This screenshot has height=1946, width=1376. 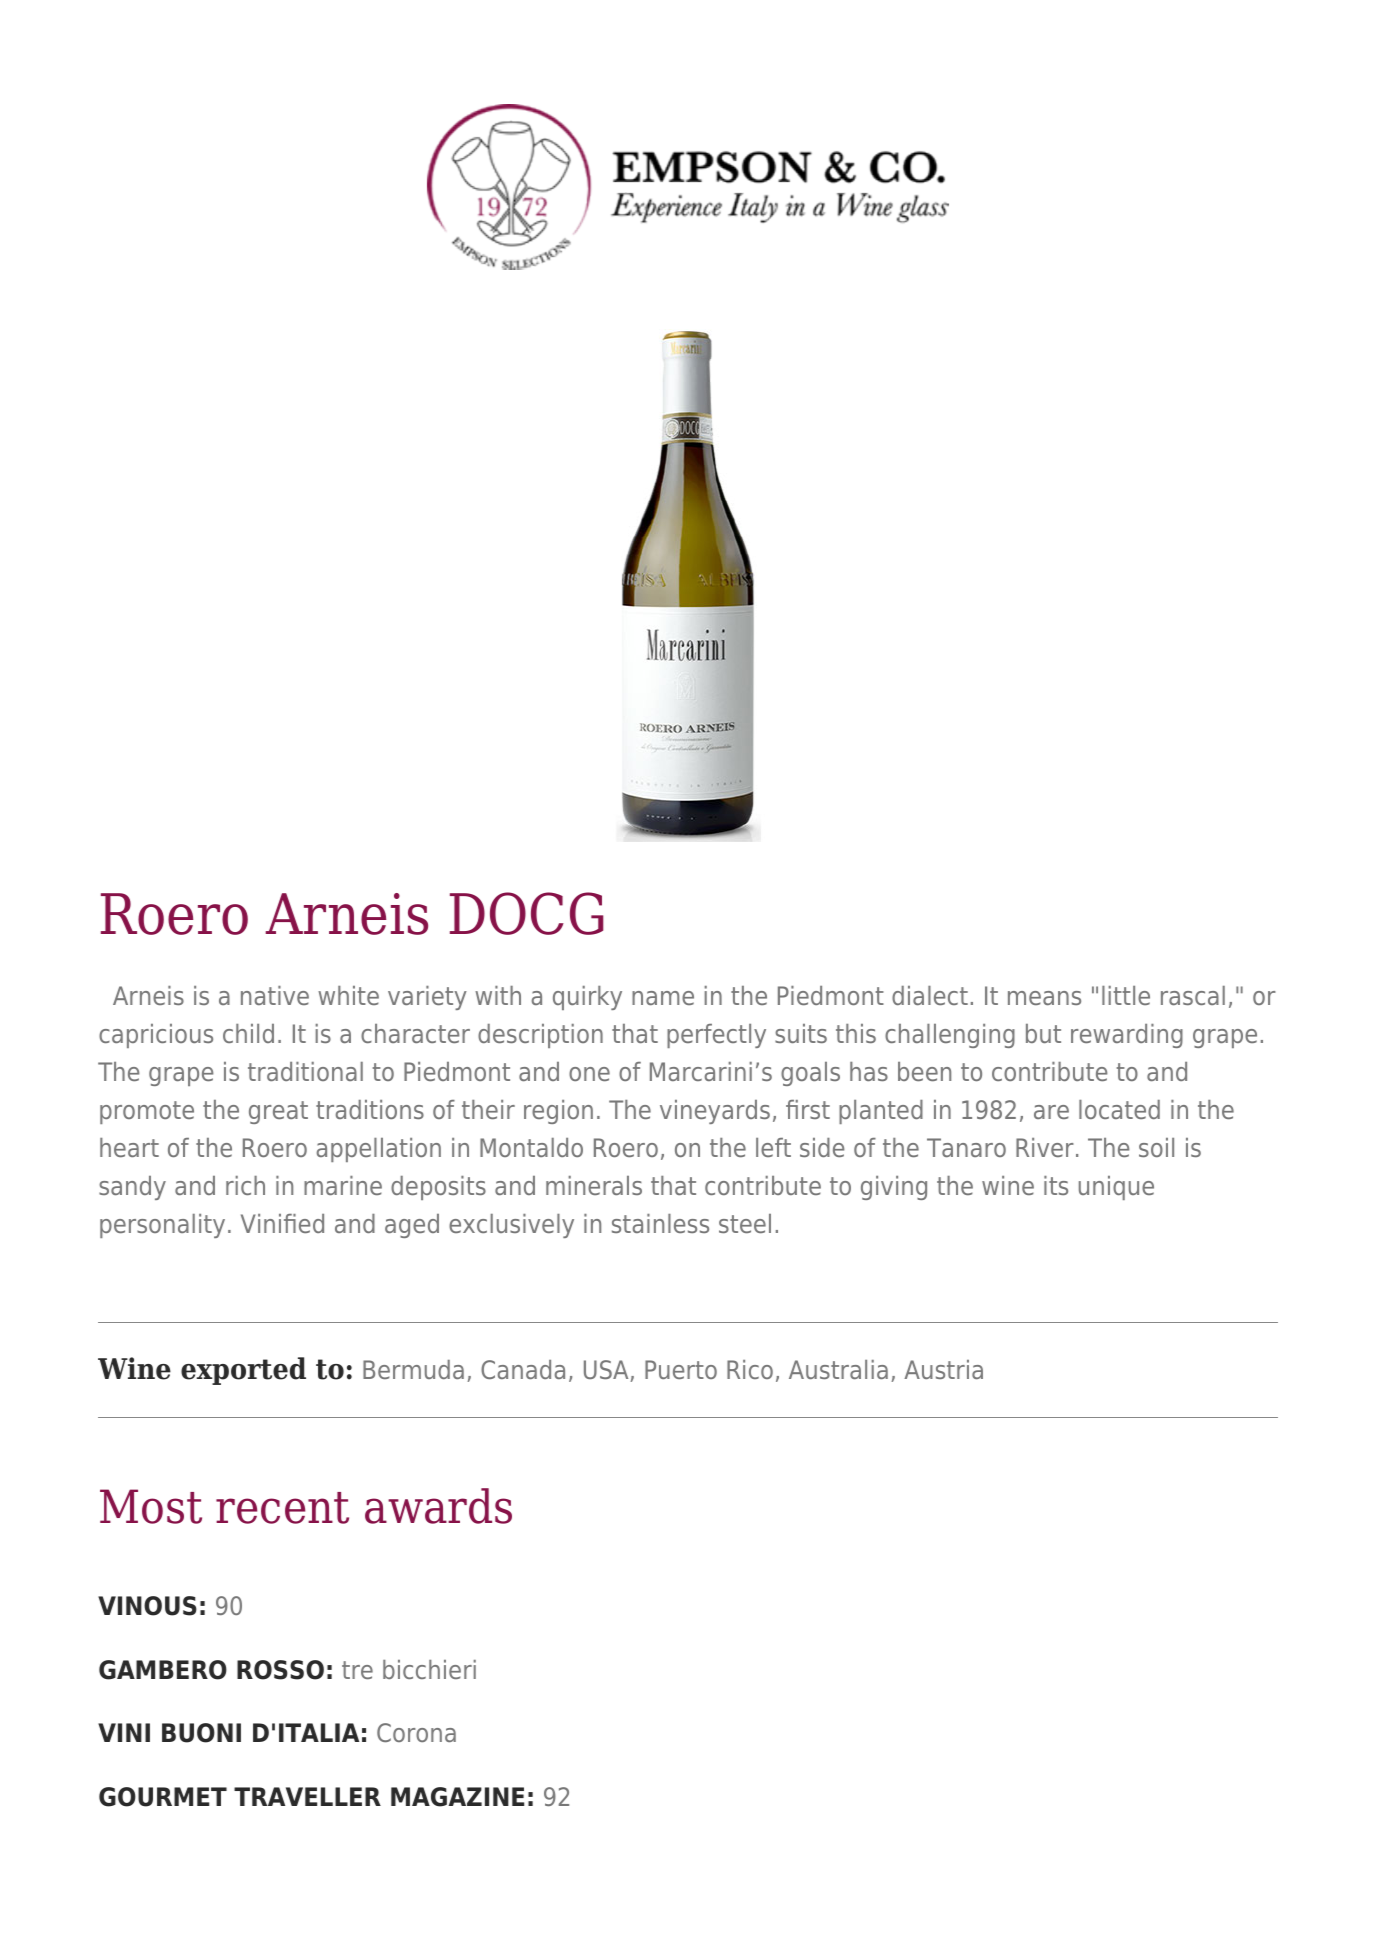 I want to click on recent, so click(x=282, y=1508).
